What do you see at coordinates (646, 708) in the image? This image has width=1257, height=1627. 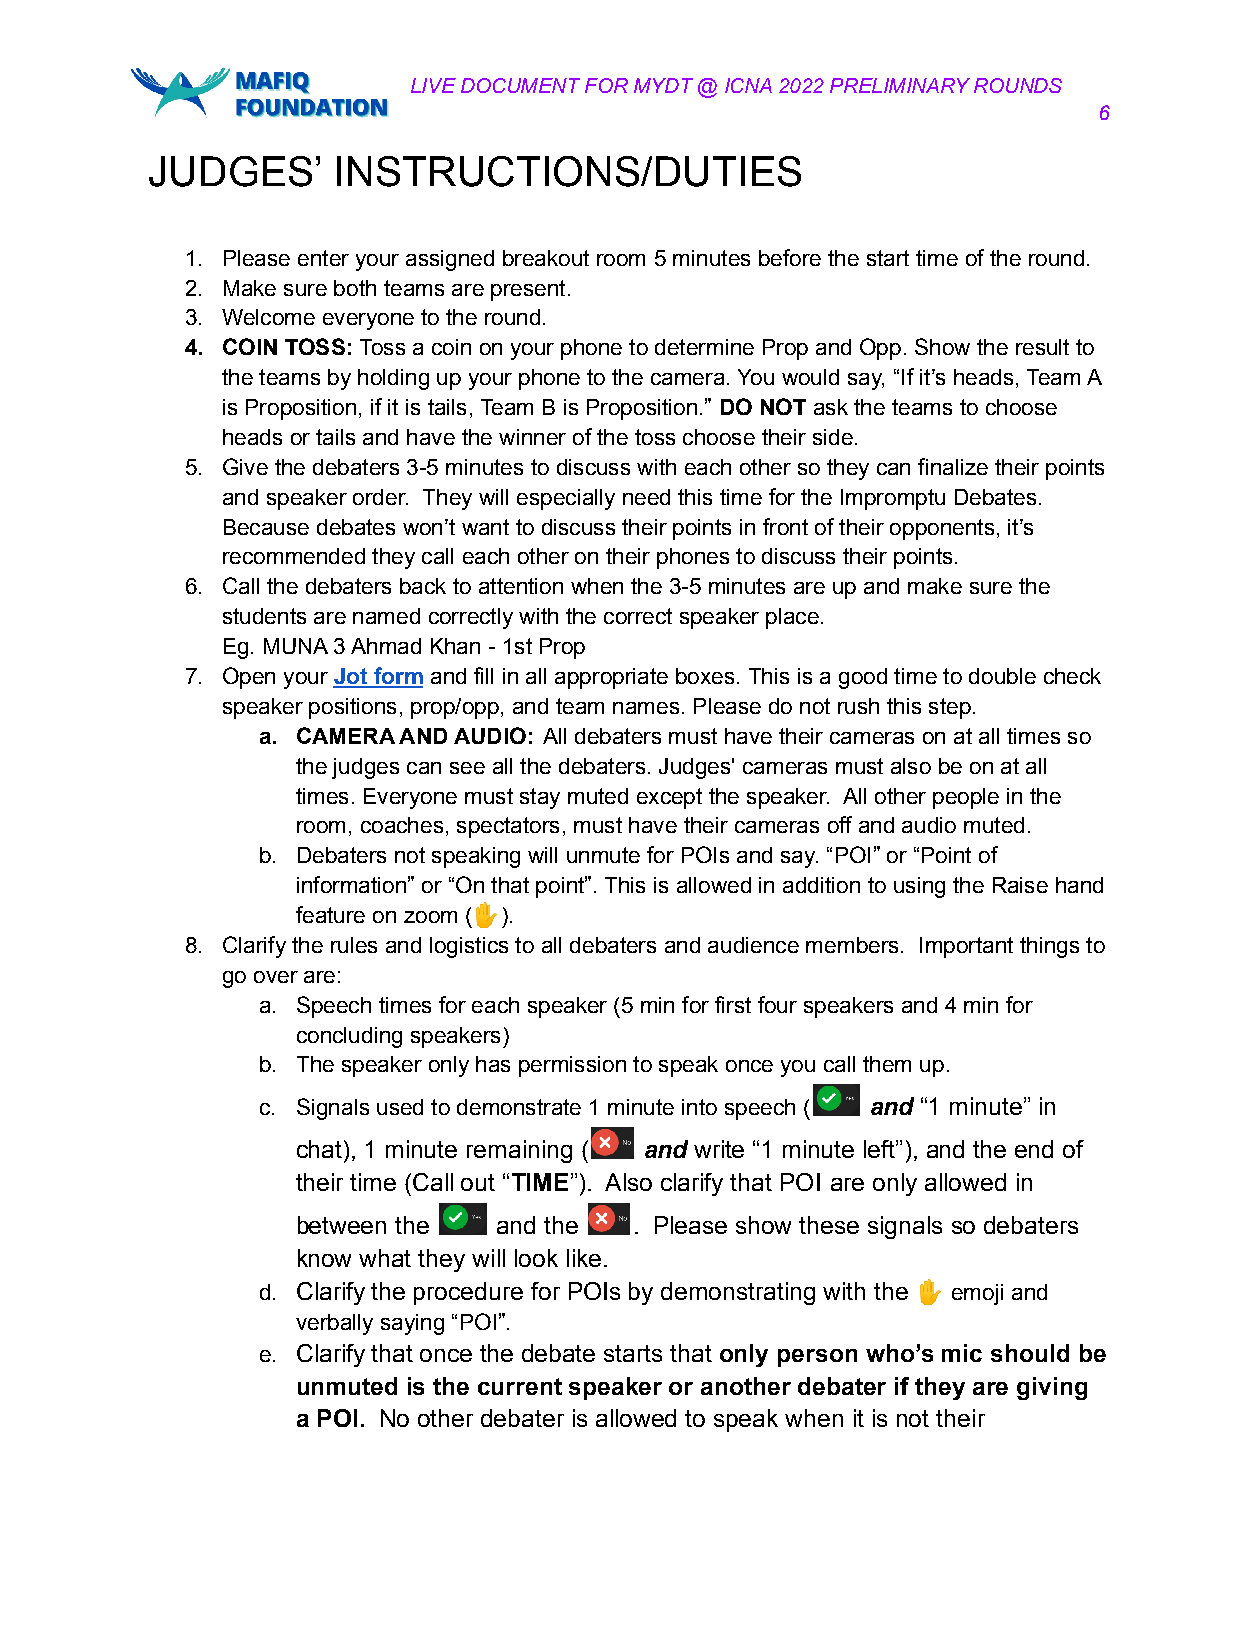 I see `names` at bounding box center [646, 708].
